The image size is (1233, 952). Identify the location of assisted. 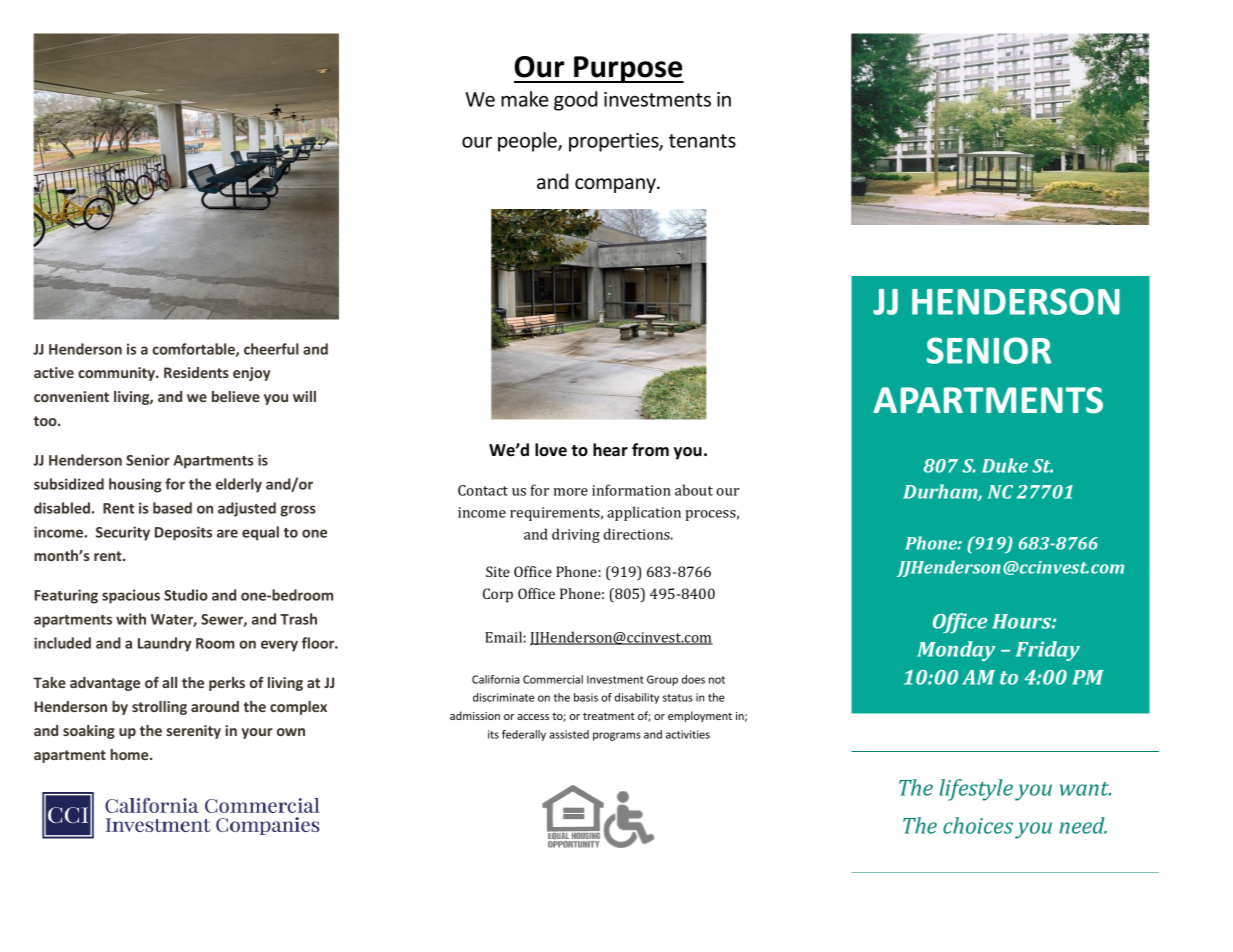
(569, 734).
